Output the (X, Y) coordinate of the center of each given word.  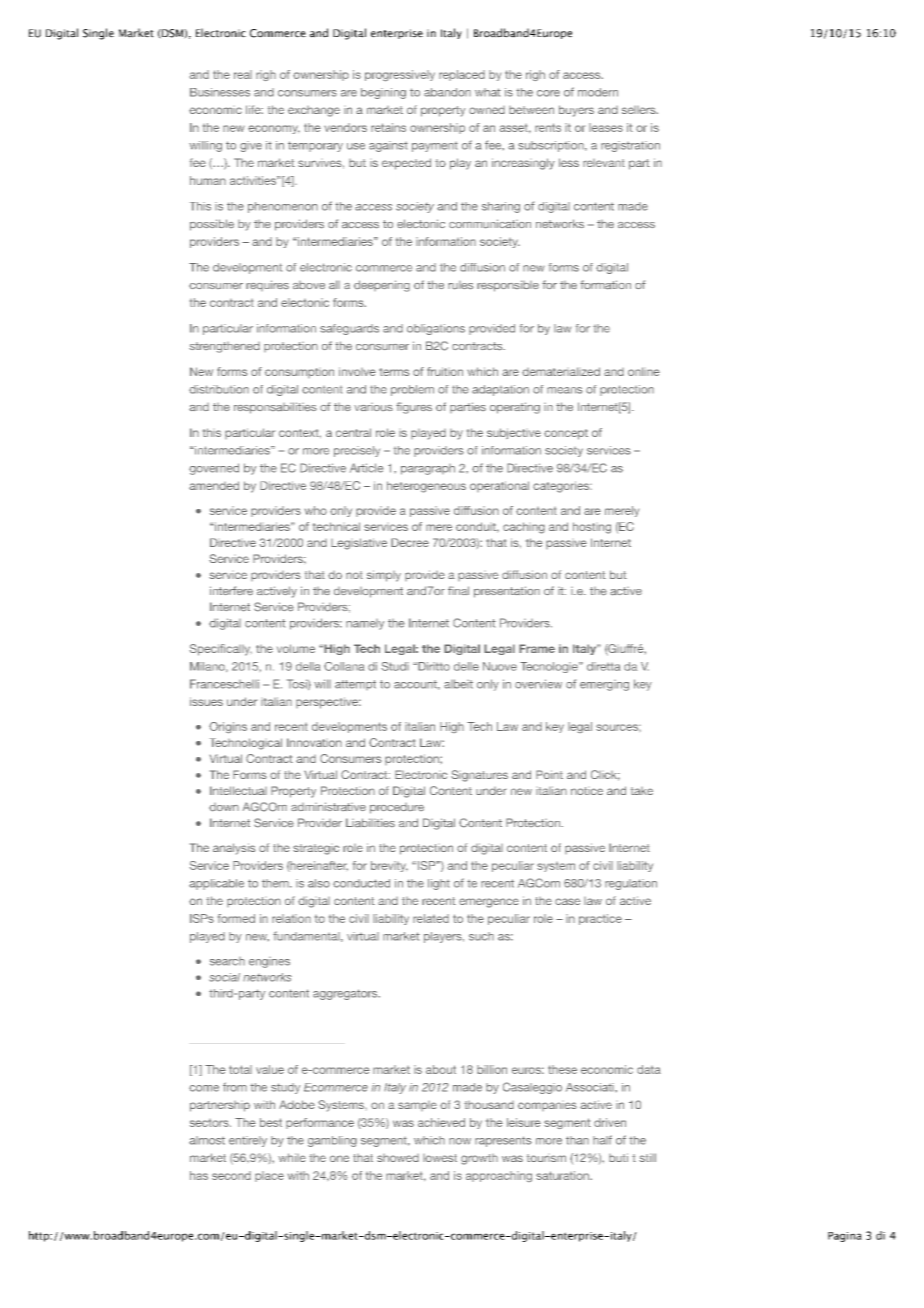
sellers (640, 110)
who (316, 510)
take (642, 791)
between (531, 110)
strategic (316, 849)
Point (549, 774)
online (644, 371)
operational (499, 486)
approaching (499, 1176)
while (292, 1157)
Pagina (845, 1237)
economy (274, 129)
